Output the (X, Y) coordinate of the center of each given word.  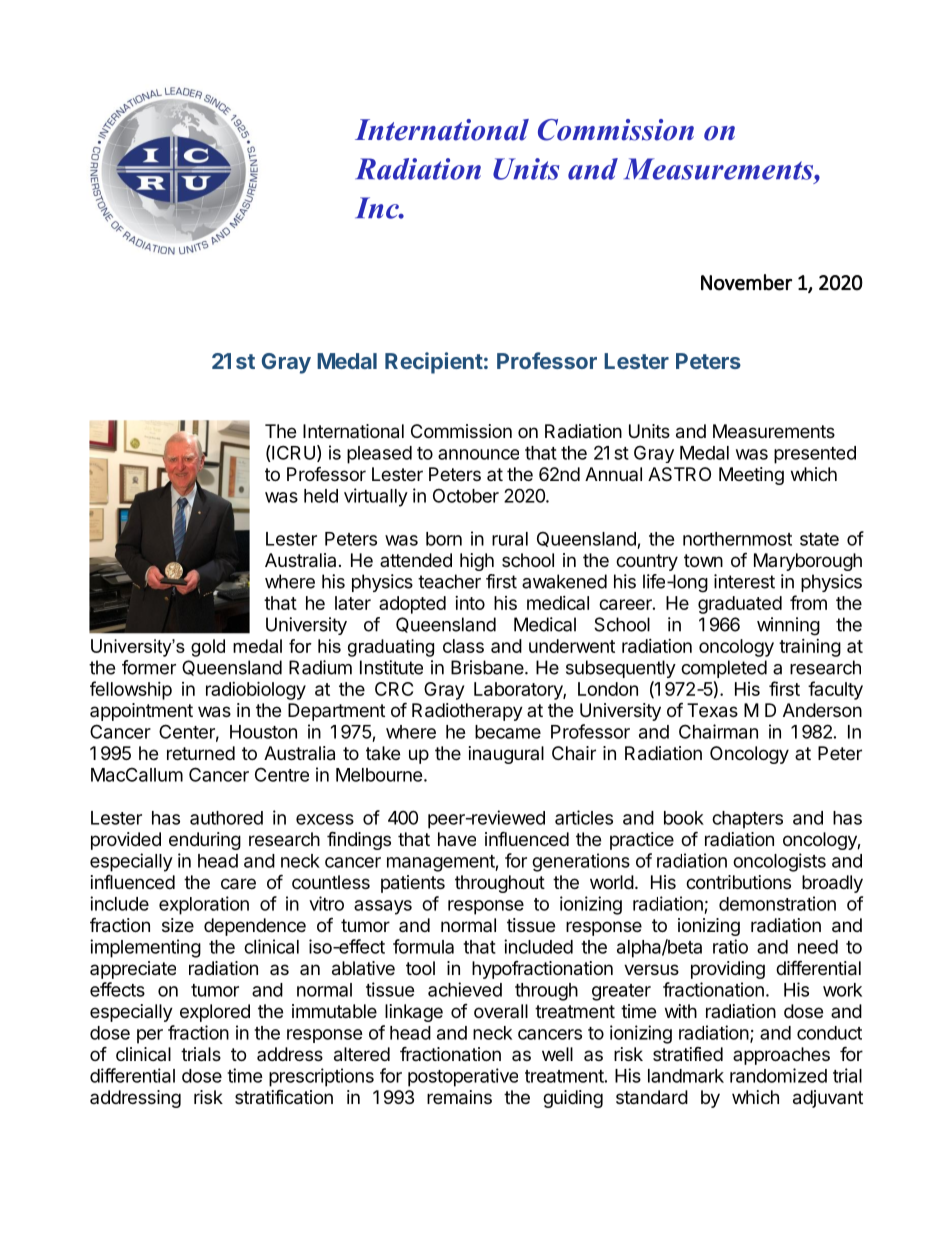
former (149, 667)
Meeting (751, 476)
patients (413, 884)
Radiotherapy (467, 712)
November (746, 282)
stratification (284, 1097)
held (321, 496)
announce (478, 454)
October (466, 495)
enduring (205, 841)
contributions (738, 882)
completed (724, 669)
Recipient (434, 363)
